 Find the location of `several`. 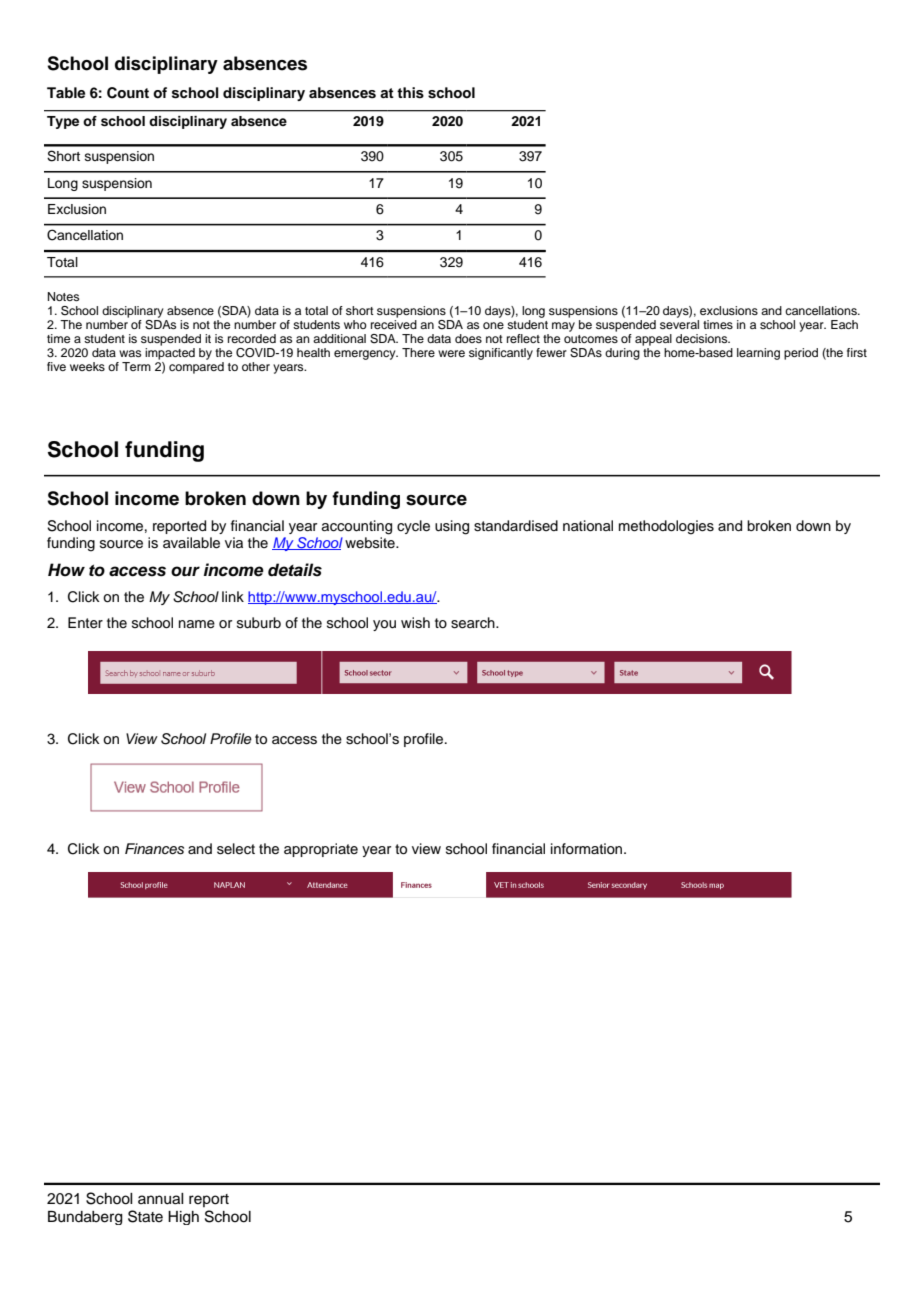

several is located at coordinates (679, 324).
